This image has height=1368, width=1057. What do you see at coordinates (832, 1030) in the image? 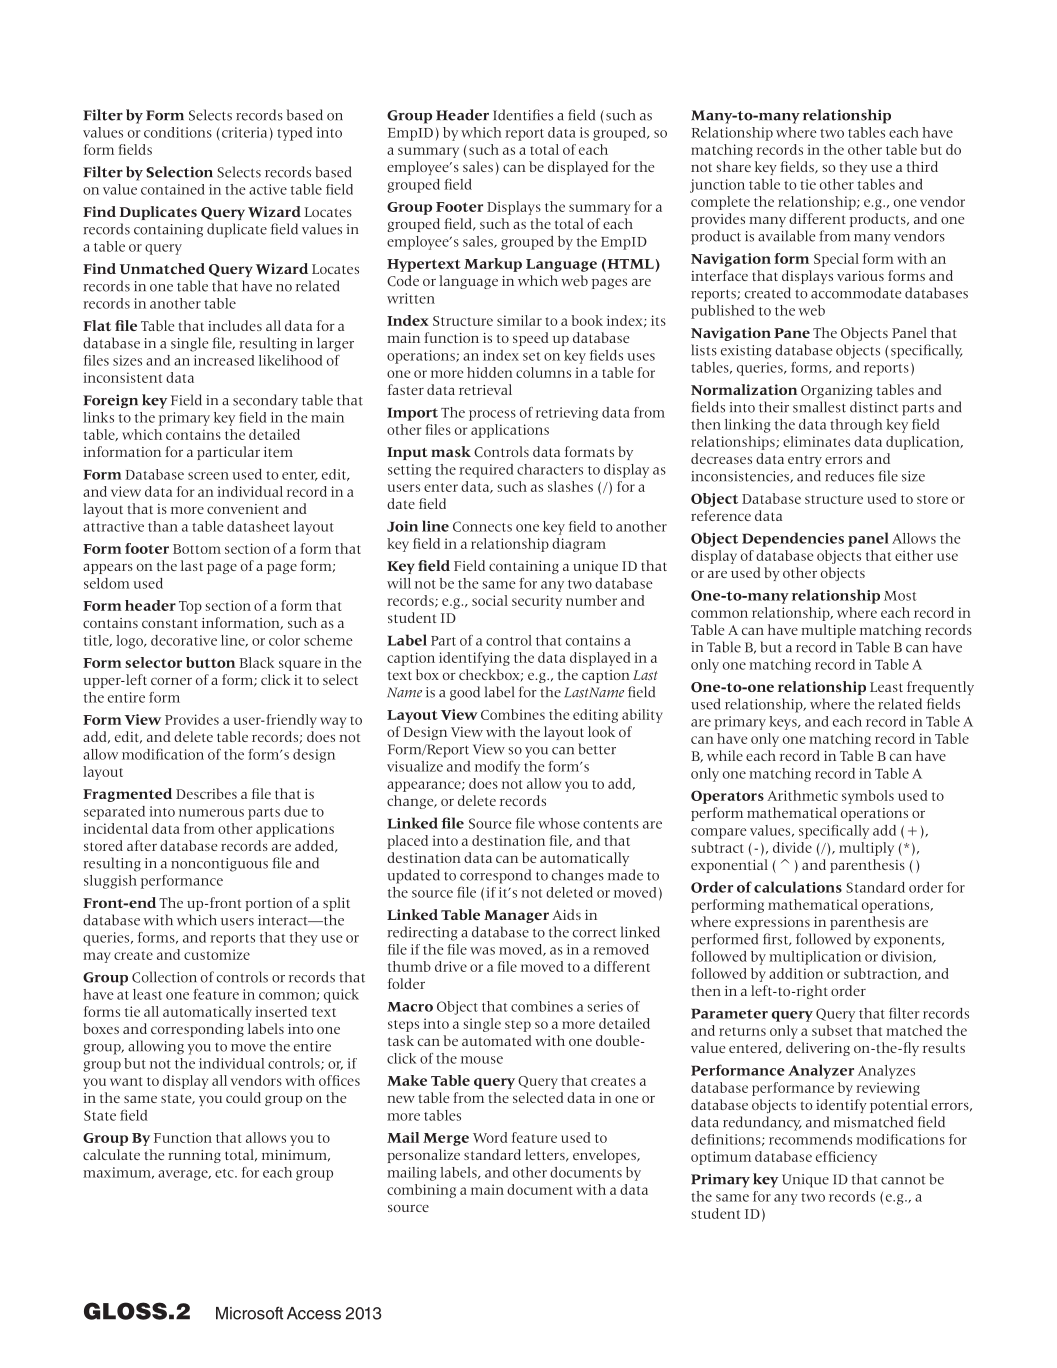
I see `subset` at bounding box center [832, 1030].
